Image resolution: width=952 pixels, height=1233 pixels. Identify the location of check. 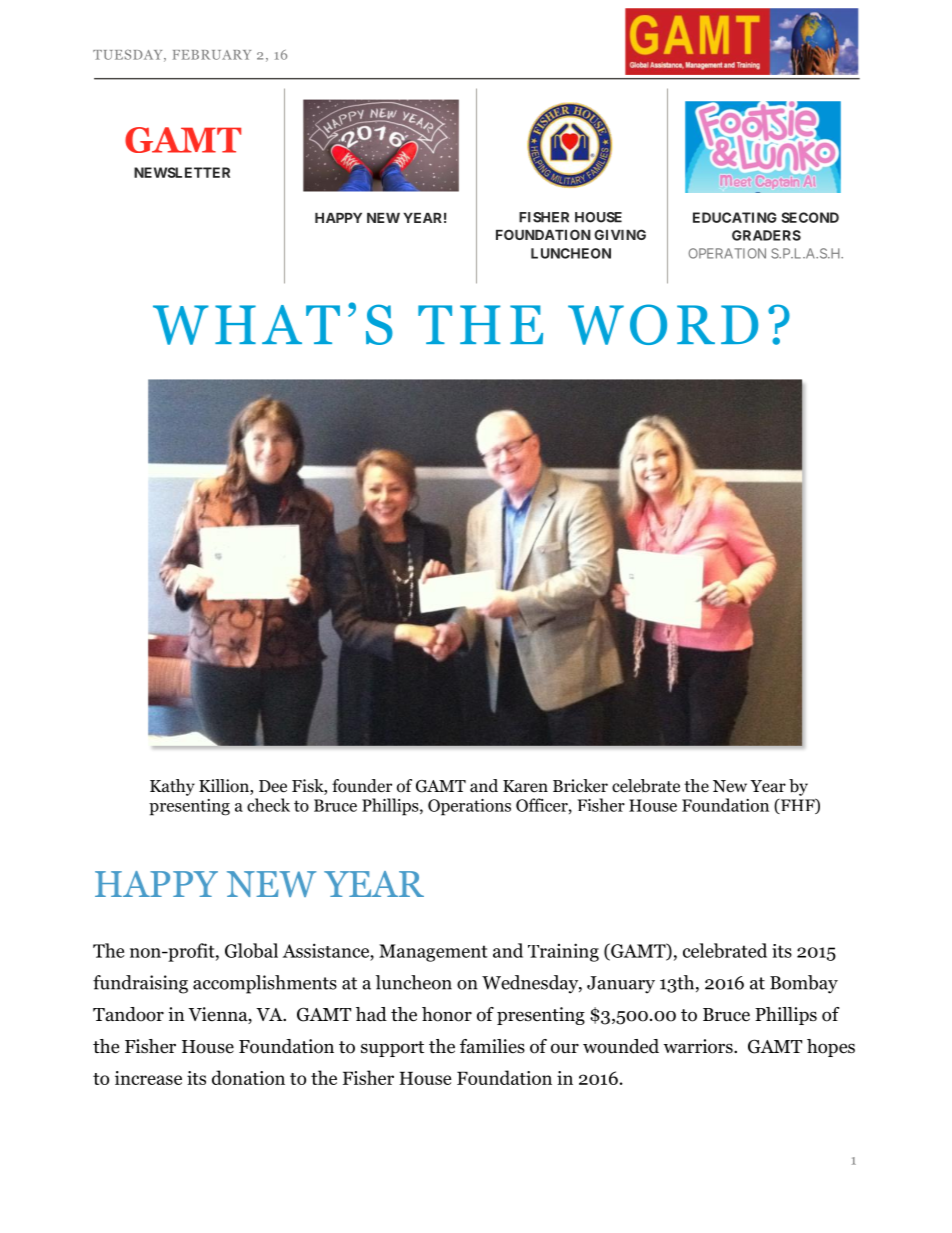
(268, 805).
